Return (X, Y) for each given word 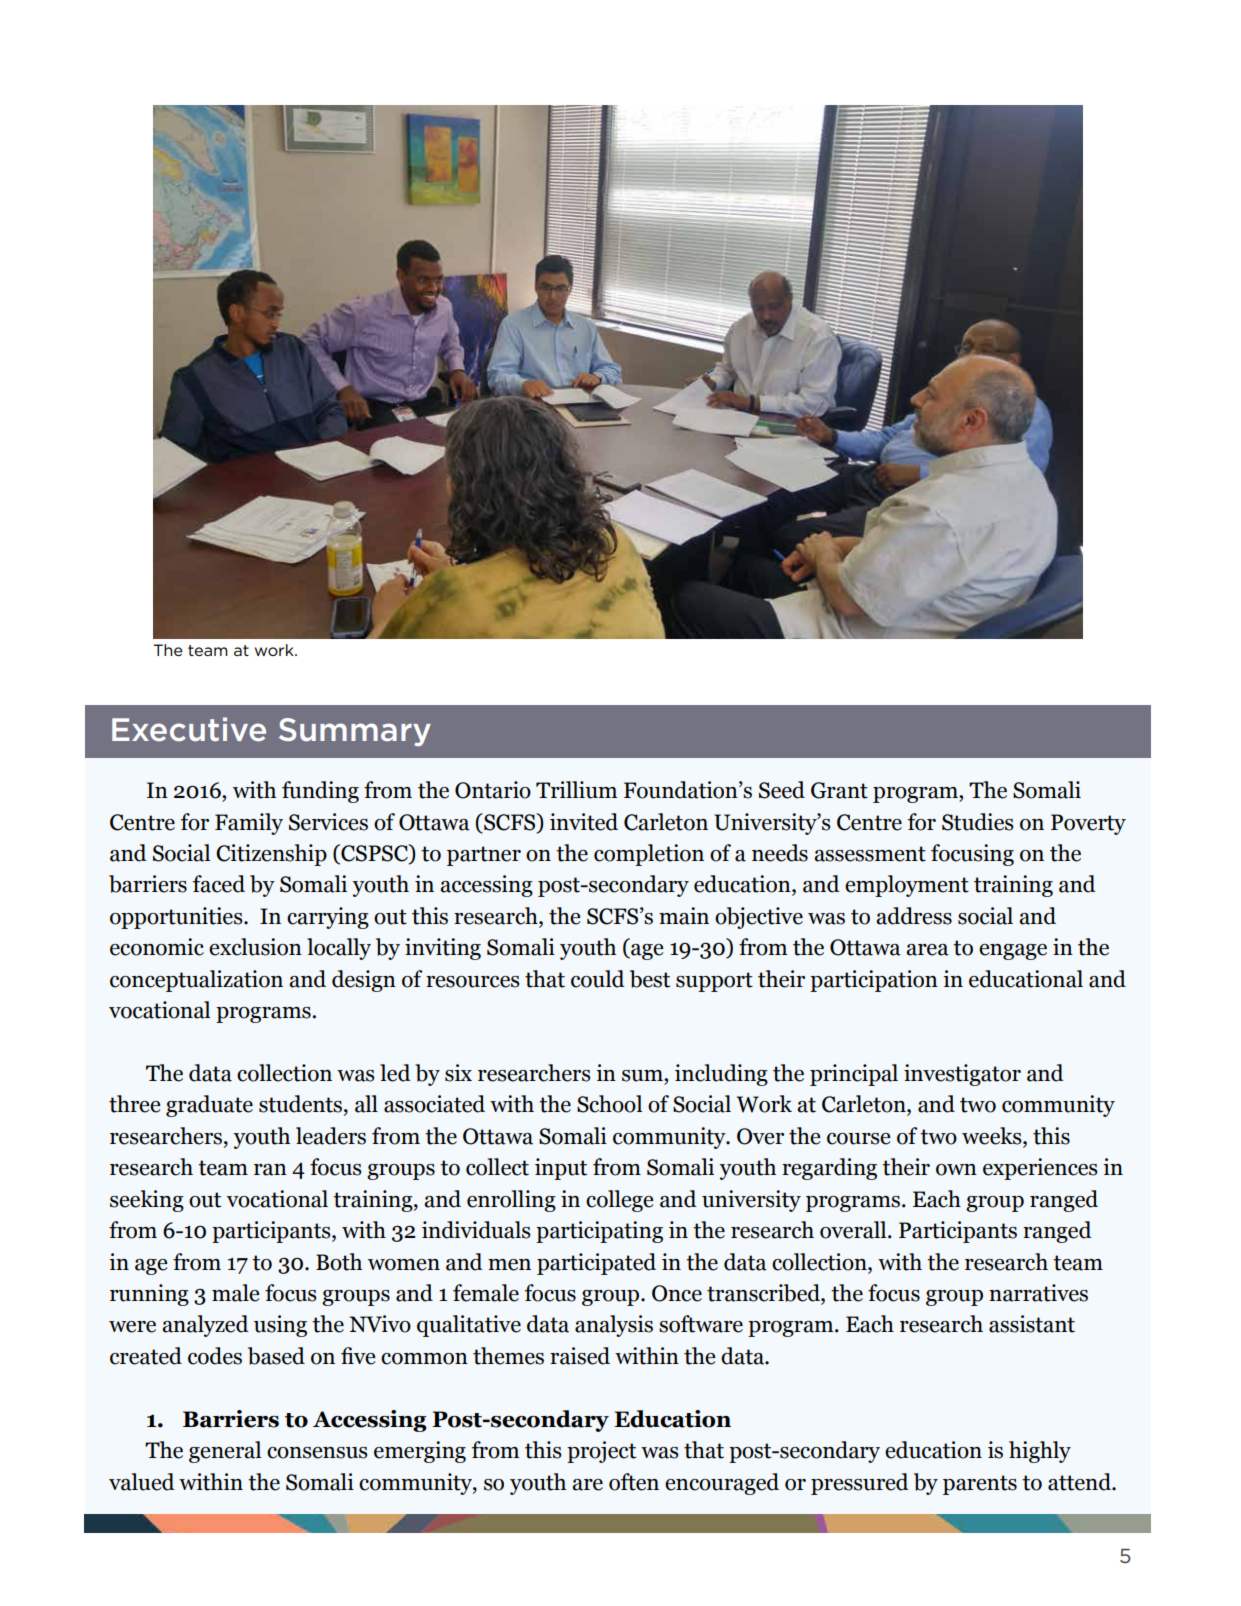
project (601, 1452)
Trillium (576, 790)
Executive (189, 729)
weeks (993, 1137)
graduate (209, 1106)
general (225, 1452)
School (609, 1104)
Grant (839, 790)
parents (980, 1485)
